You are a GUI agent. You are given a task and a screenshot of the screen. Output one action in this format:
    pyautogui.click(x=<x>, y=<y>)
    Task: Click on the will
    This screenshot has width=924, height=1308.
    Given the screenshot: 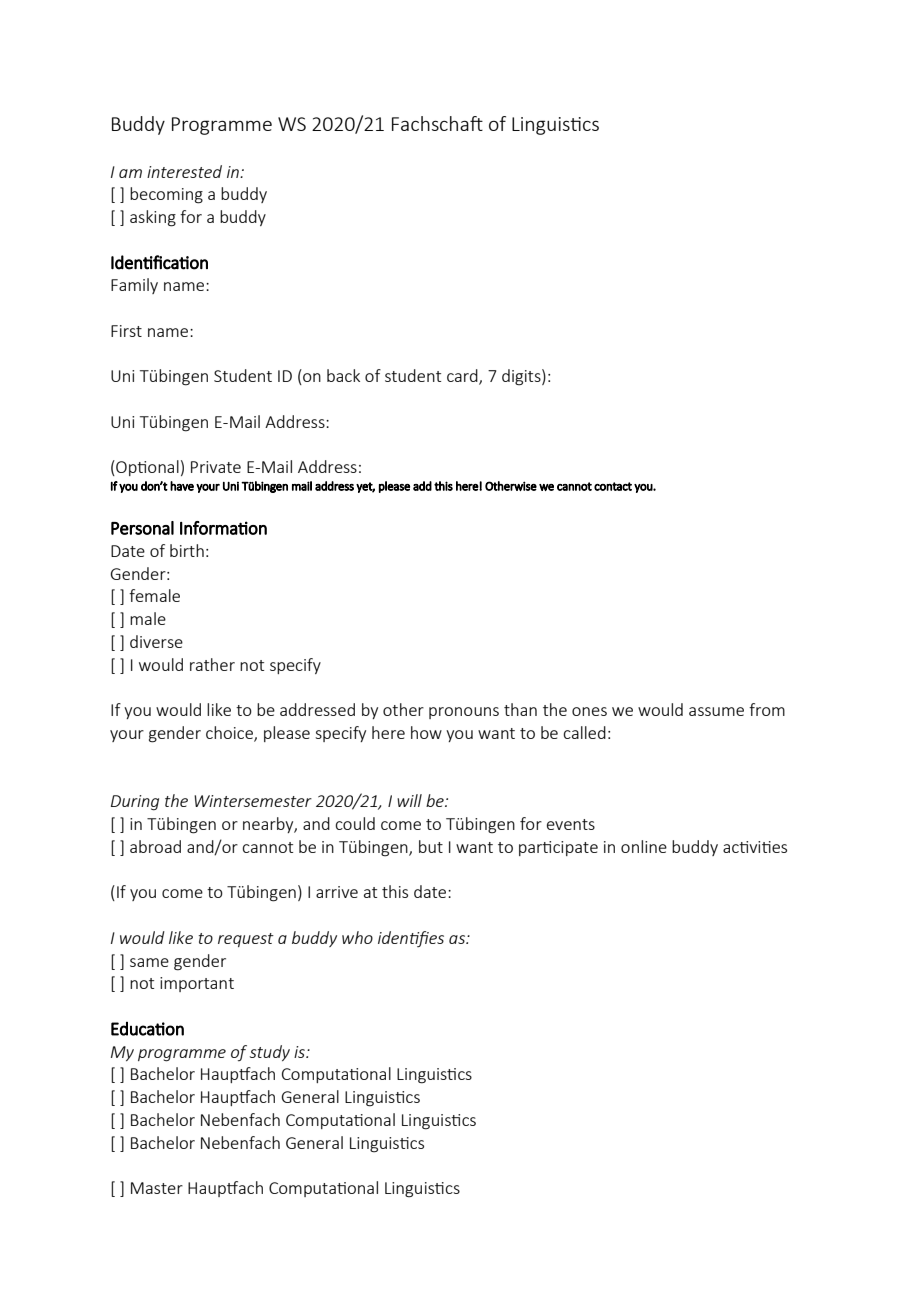 What is the action you would take?
    pyautogui.click(x=409, y=800)
